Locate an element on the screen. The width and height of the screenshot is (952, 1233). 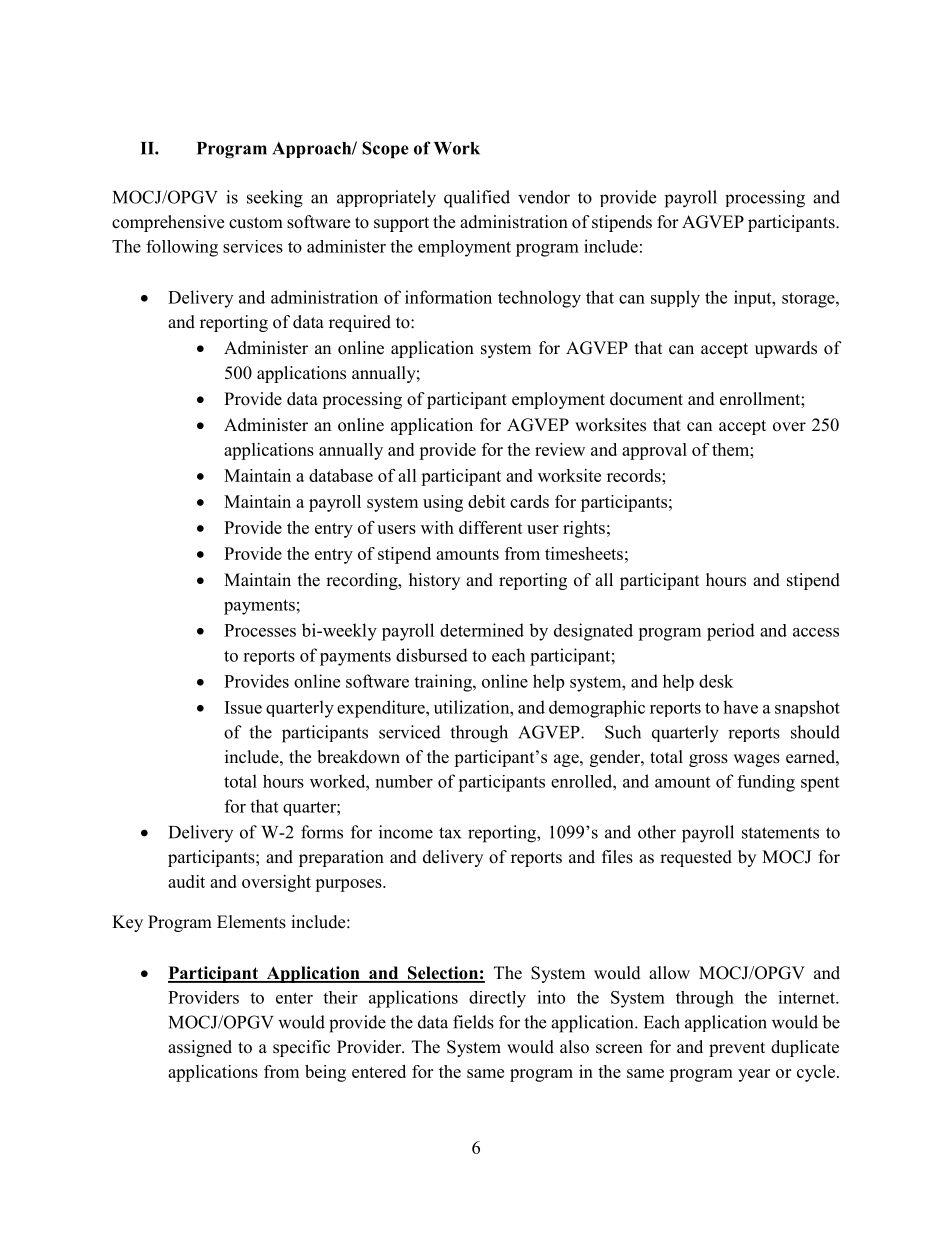
using is located at coordinates (443, 503).
